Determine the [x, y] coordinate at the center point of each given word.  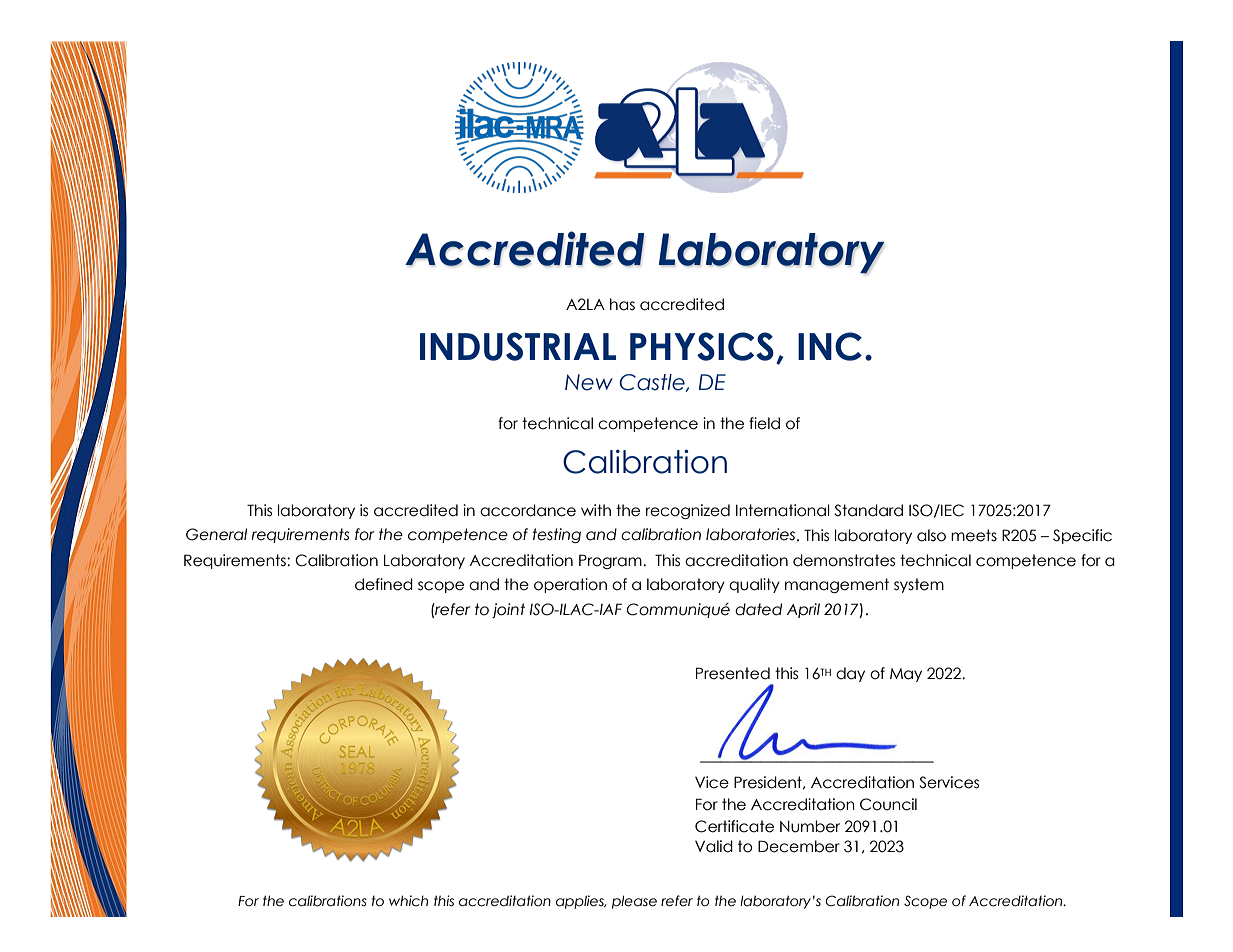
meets [974, 535]
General [216, 534]
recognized [688, 511]
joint [508, 610]
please [634, 902]
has [622, 304]
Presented [733, 673]
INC [830, 346]
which [408, 901]
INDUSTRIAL [518, 346]
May [906, 675]
